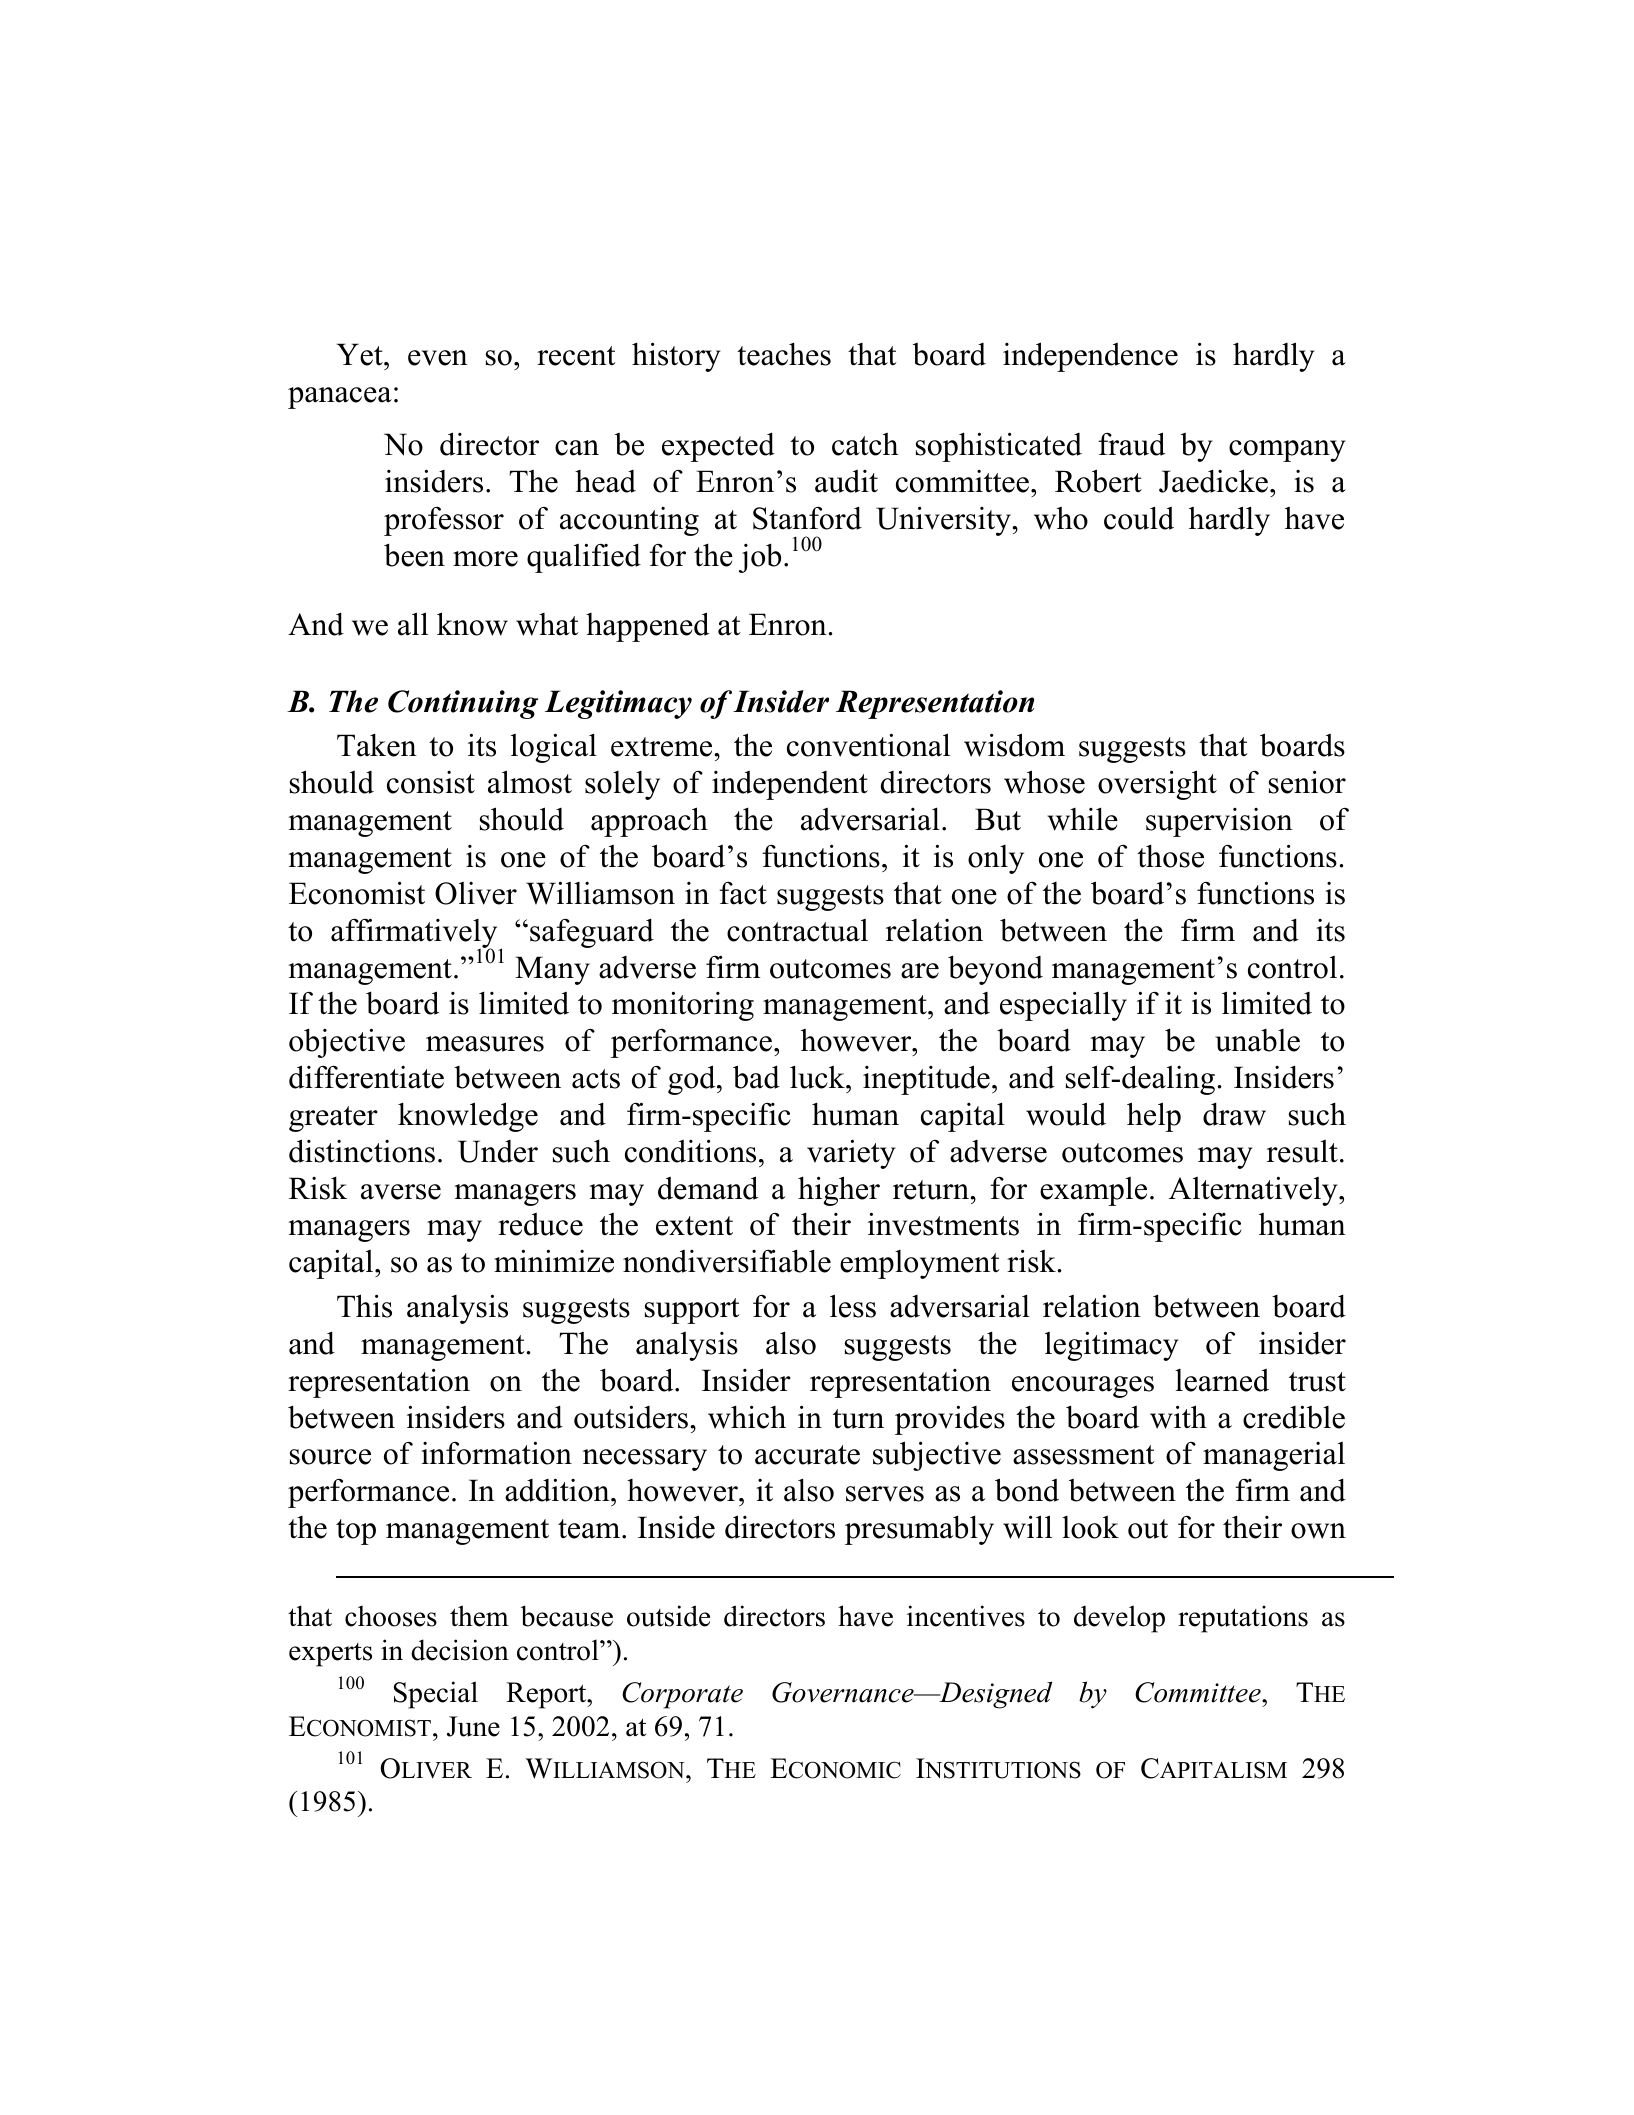 Image resolution: width=1634 pixels, height=2115 pixels. Describe the element at coordinates (460, 1650) in the document. I see `decision` at that location.
